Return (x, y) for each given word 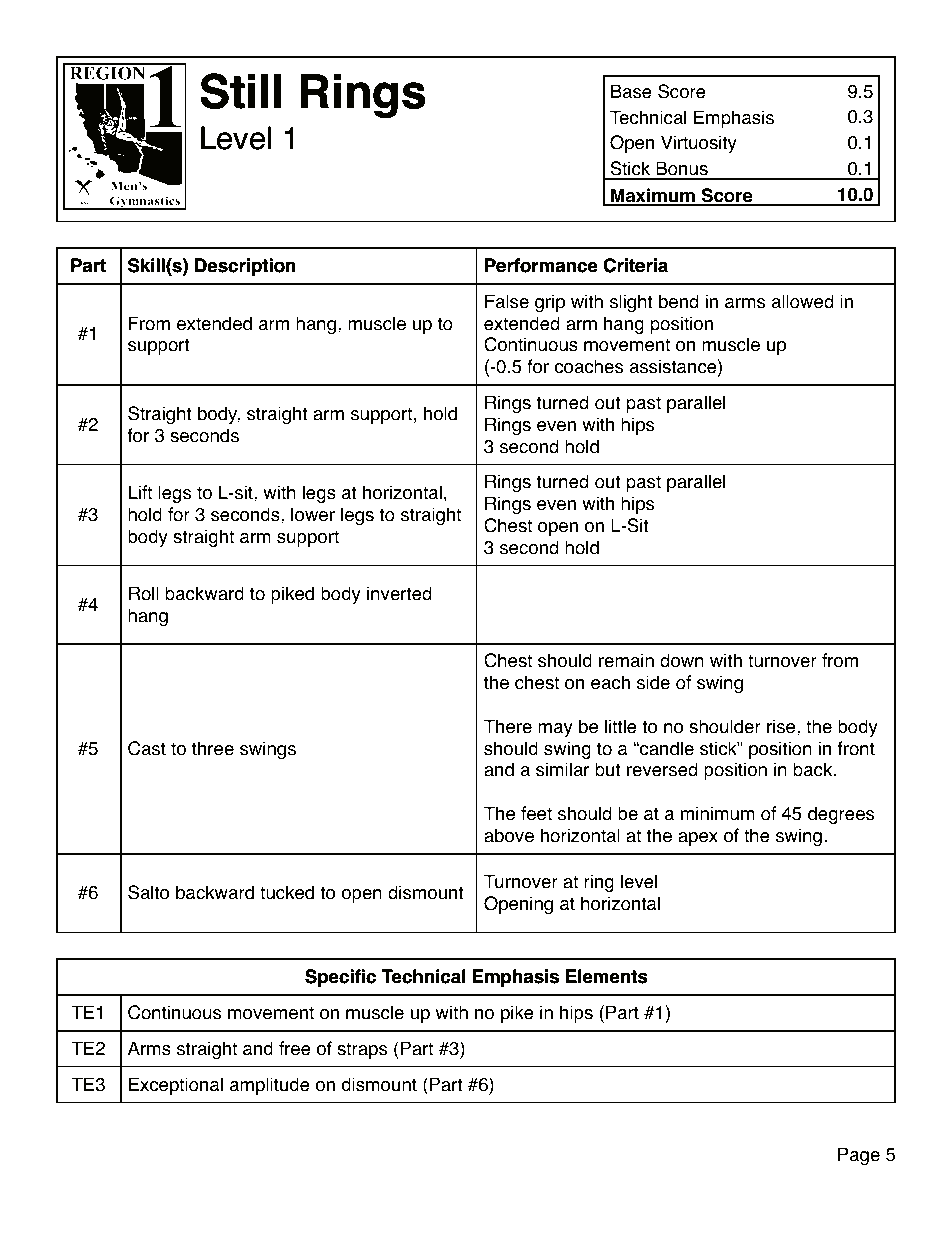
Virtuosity (699, 144)
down (682, 660)
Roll (144, 593)
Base (631, 91)
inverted (399, 593)
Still (241, 91)
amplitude (270, 1086)
